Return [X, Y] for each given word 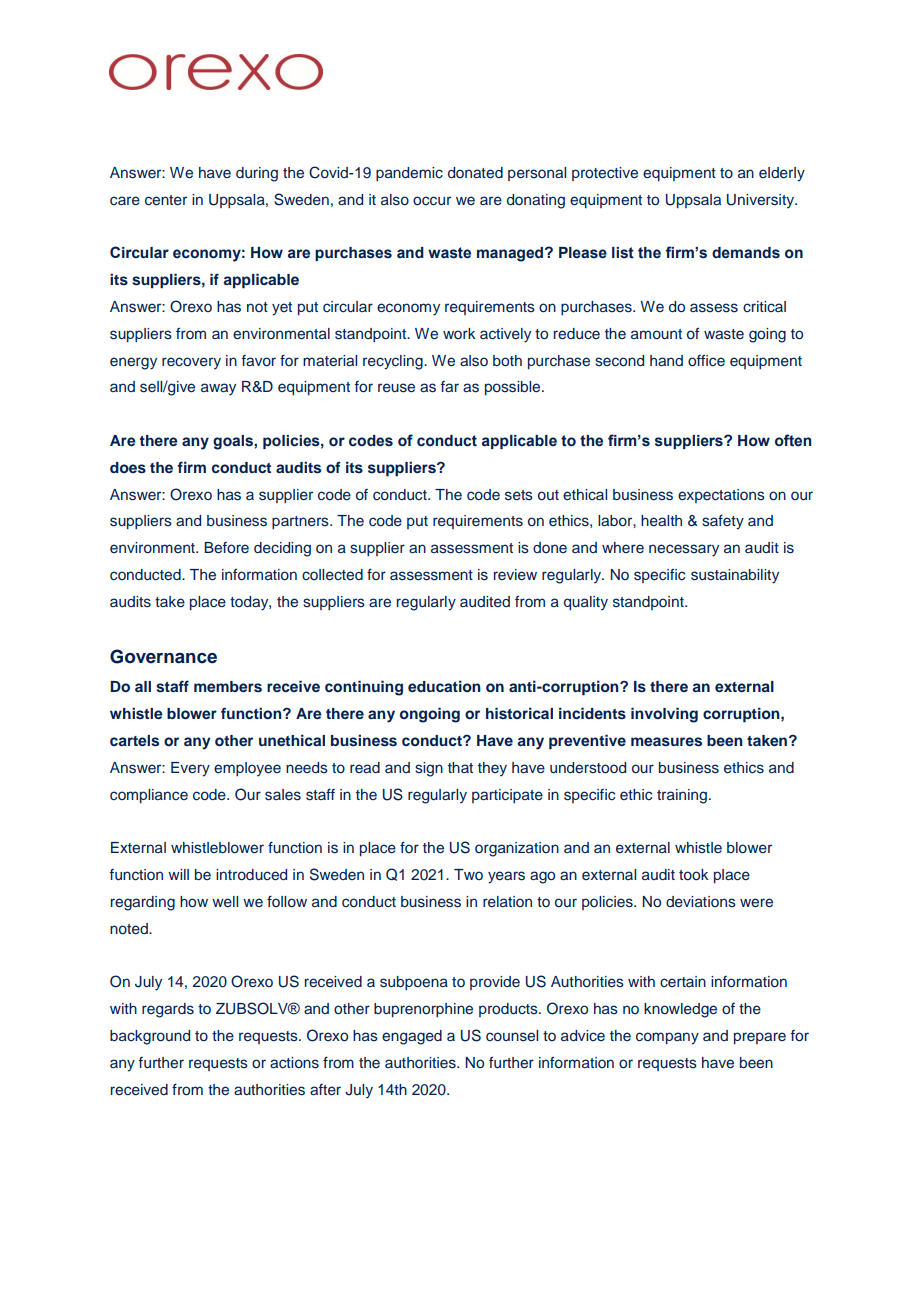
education [444, 686]
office [706, 360]
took [694, 874]
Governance [163, 656]
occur [432, 201]
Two [468, 874]
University [762, 201]
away [218, 389]
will [178, 874]
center [166, 200]
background [150, 1037]
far [450, 386]
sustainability [735, 576]
